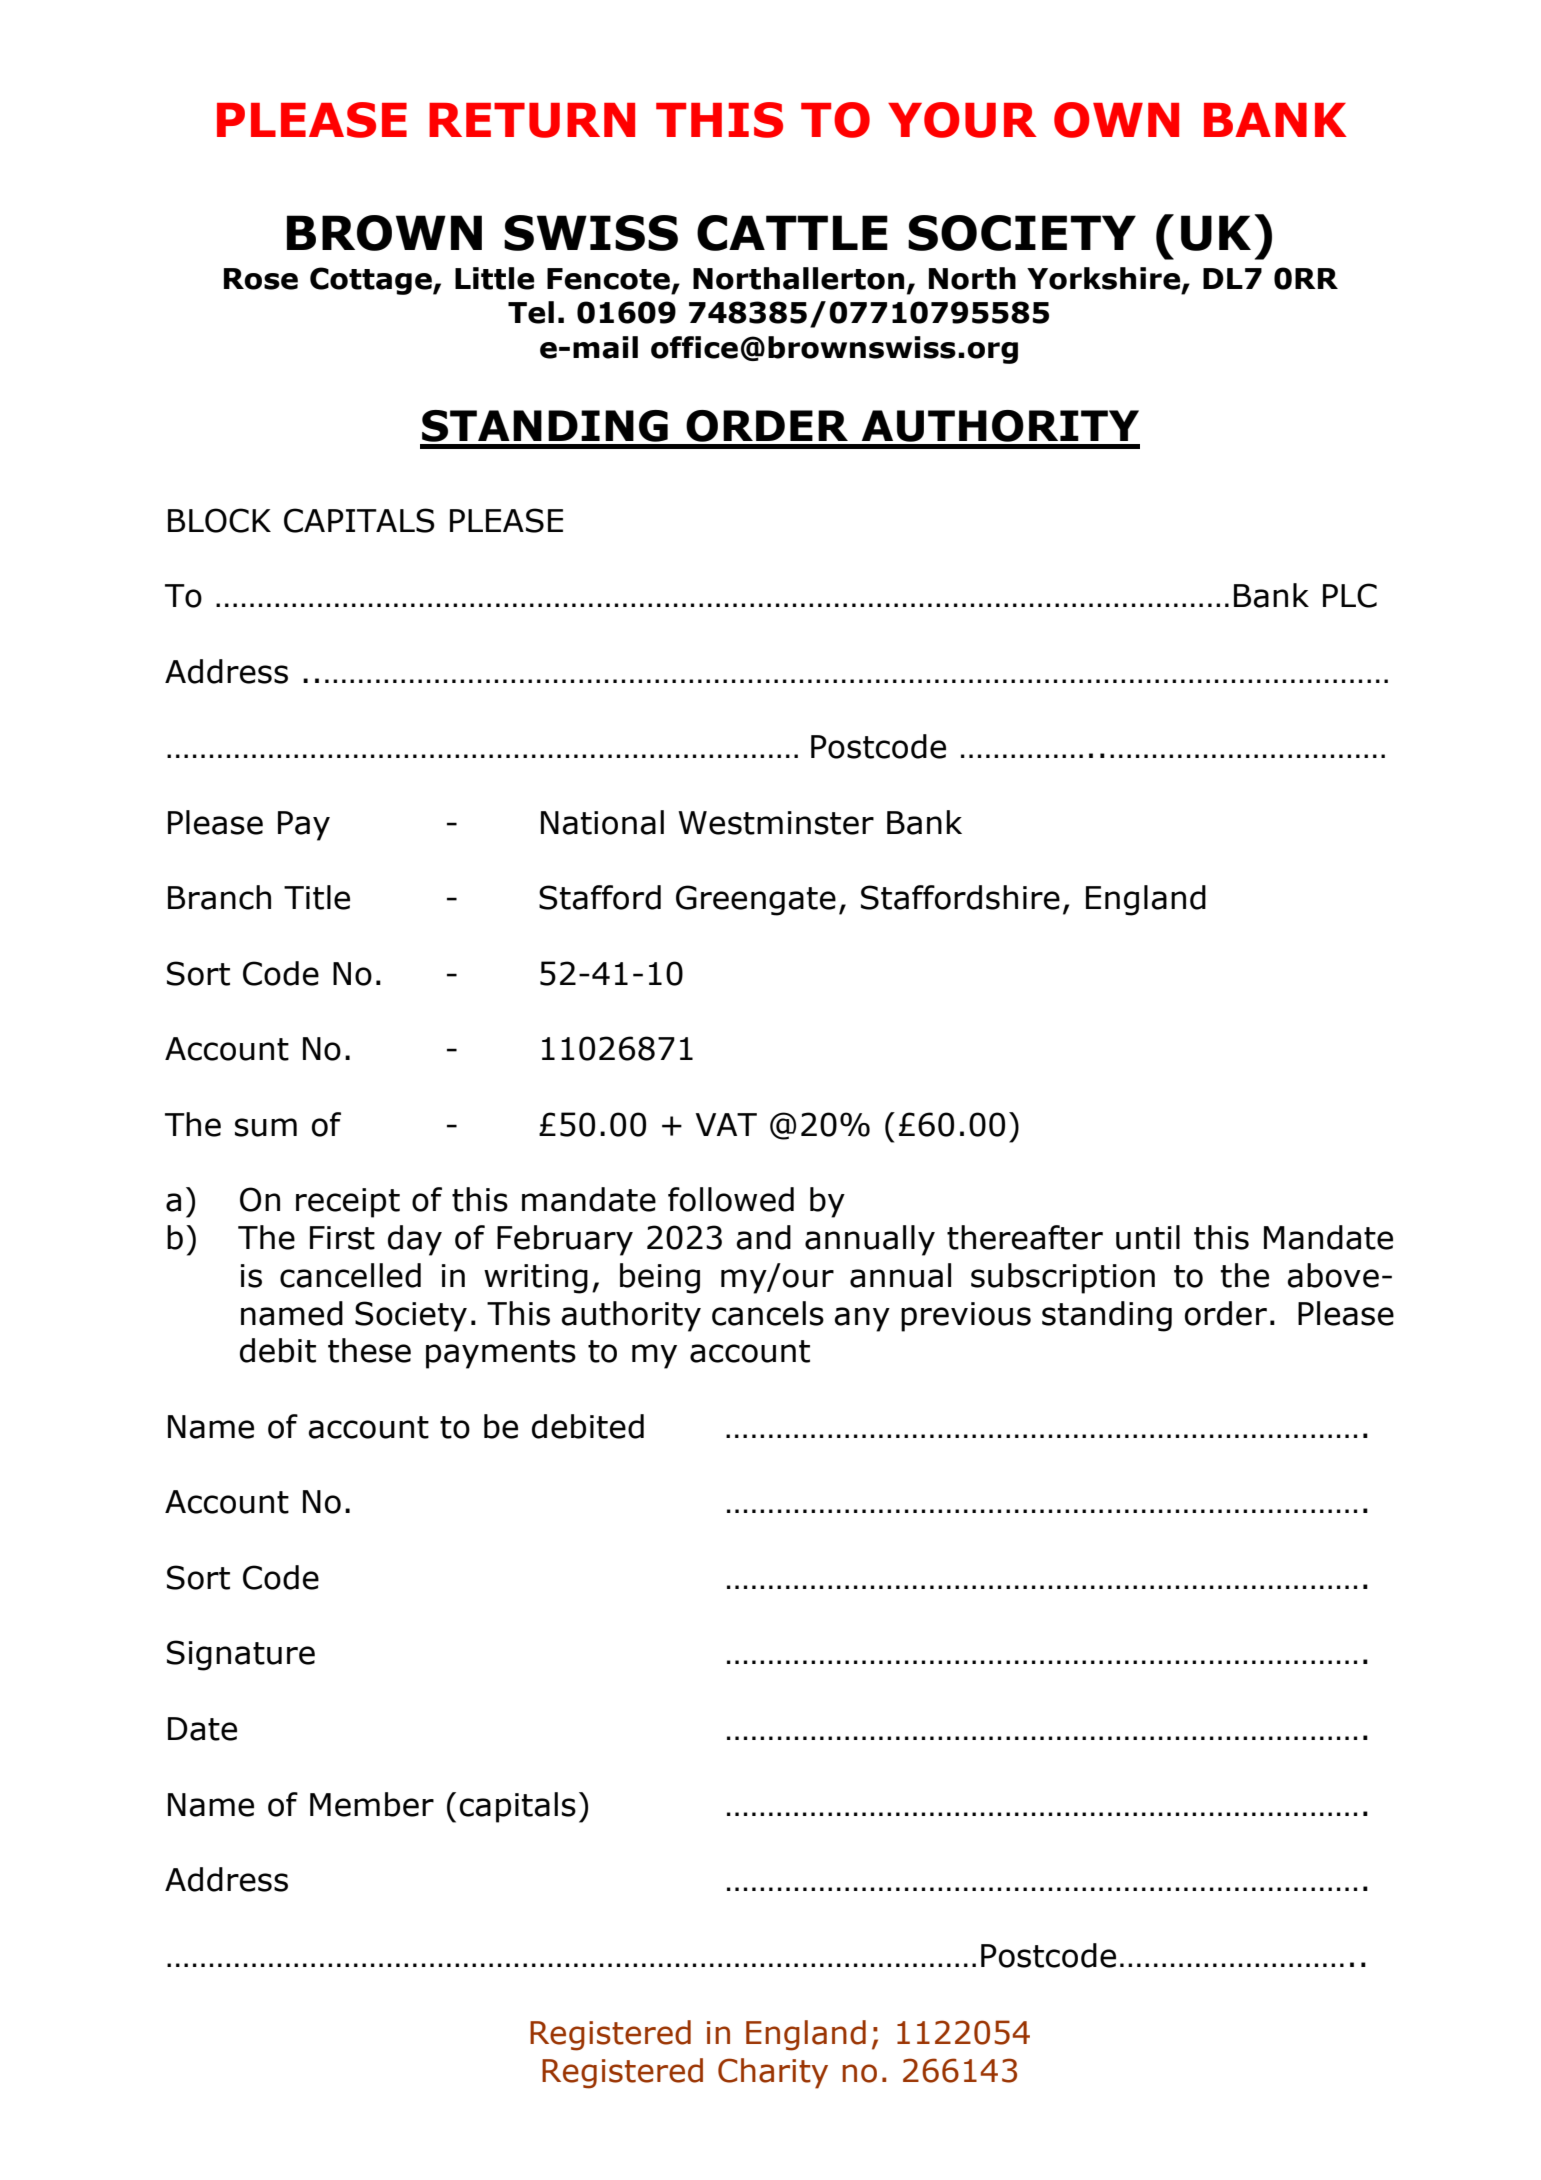 This screenshot has width=1541, height=2180. What do you see at coordinates (776, 823) in the screenshot?
I see `Westminster` at bounding box center [776, 823].
